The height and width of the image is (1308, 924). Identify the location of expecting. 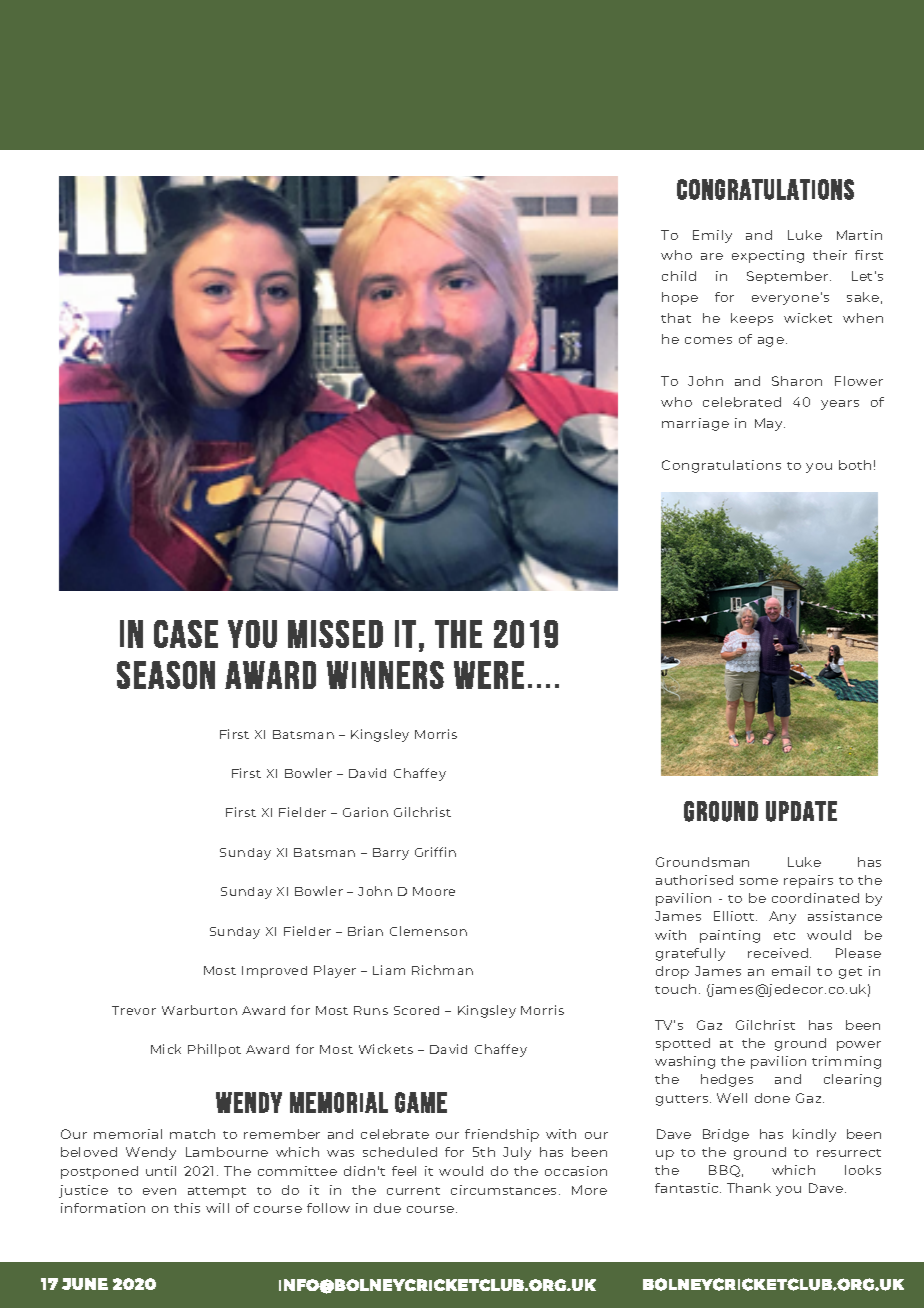
(768, 256).
